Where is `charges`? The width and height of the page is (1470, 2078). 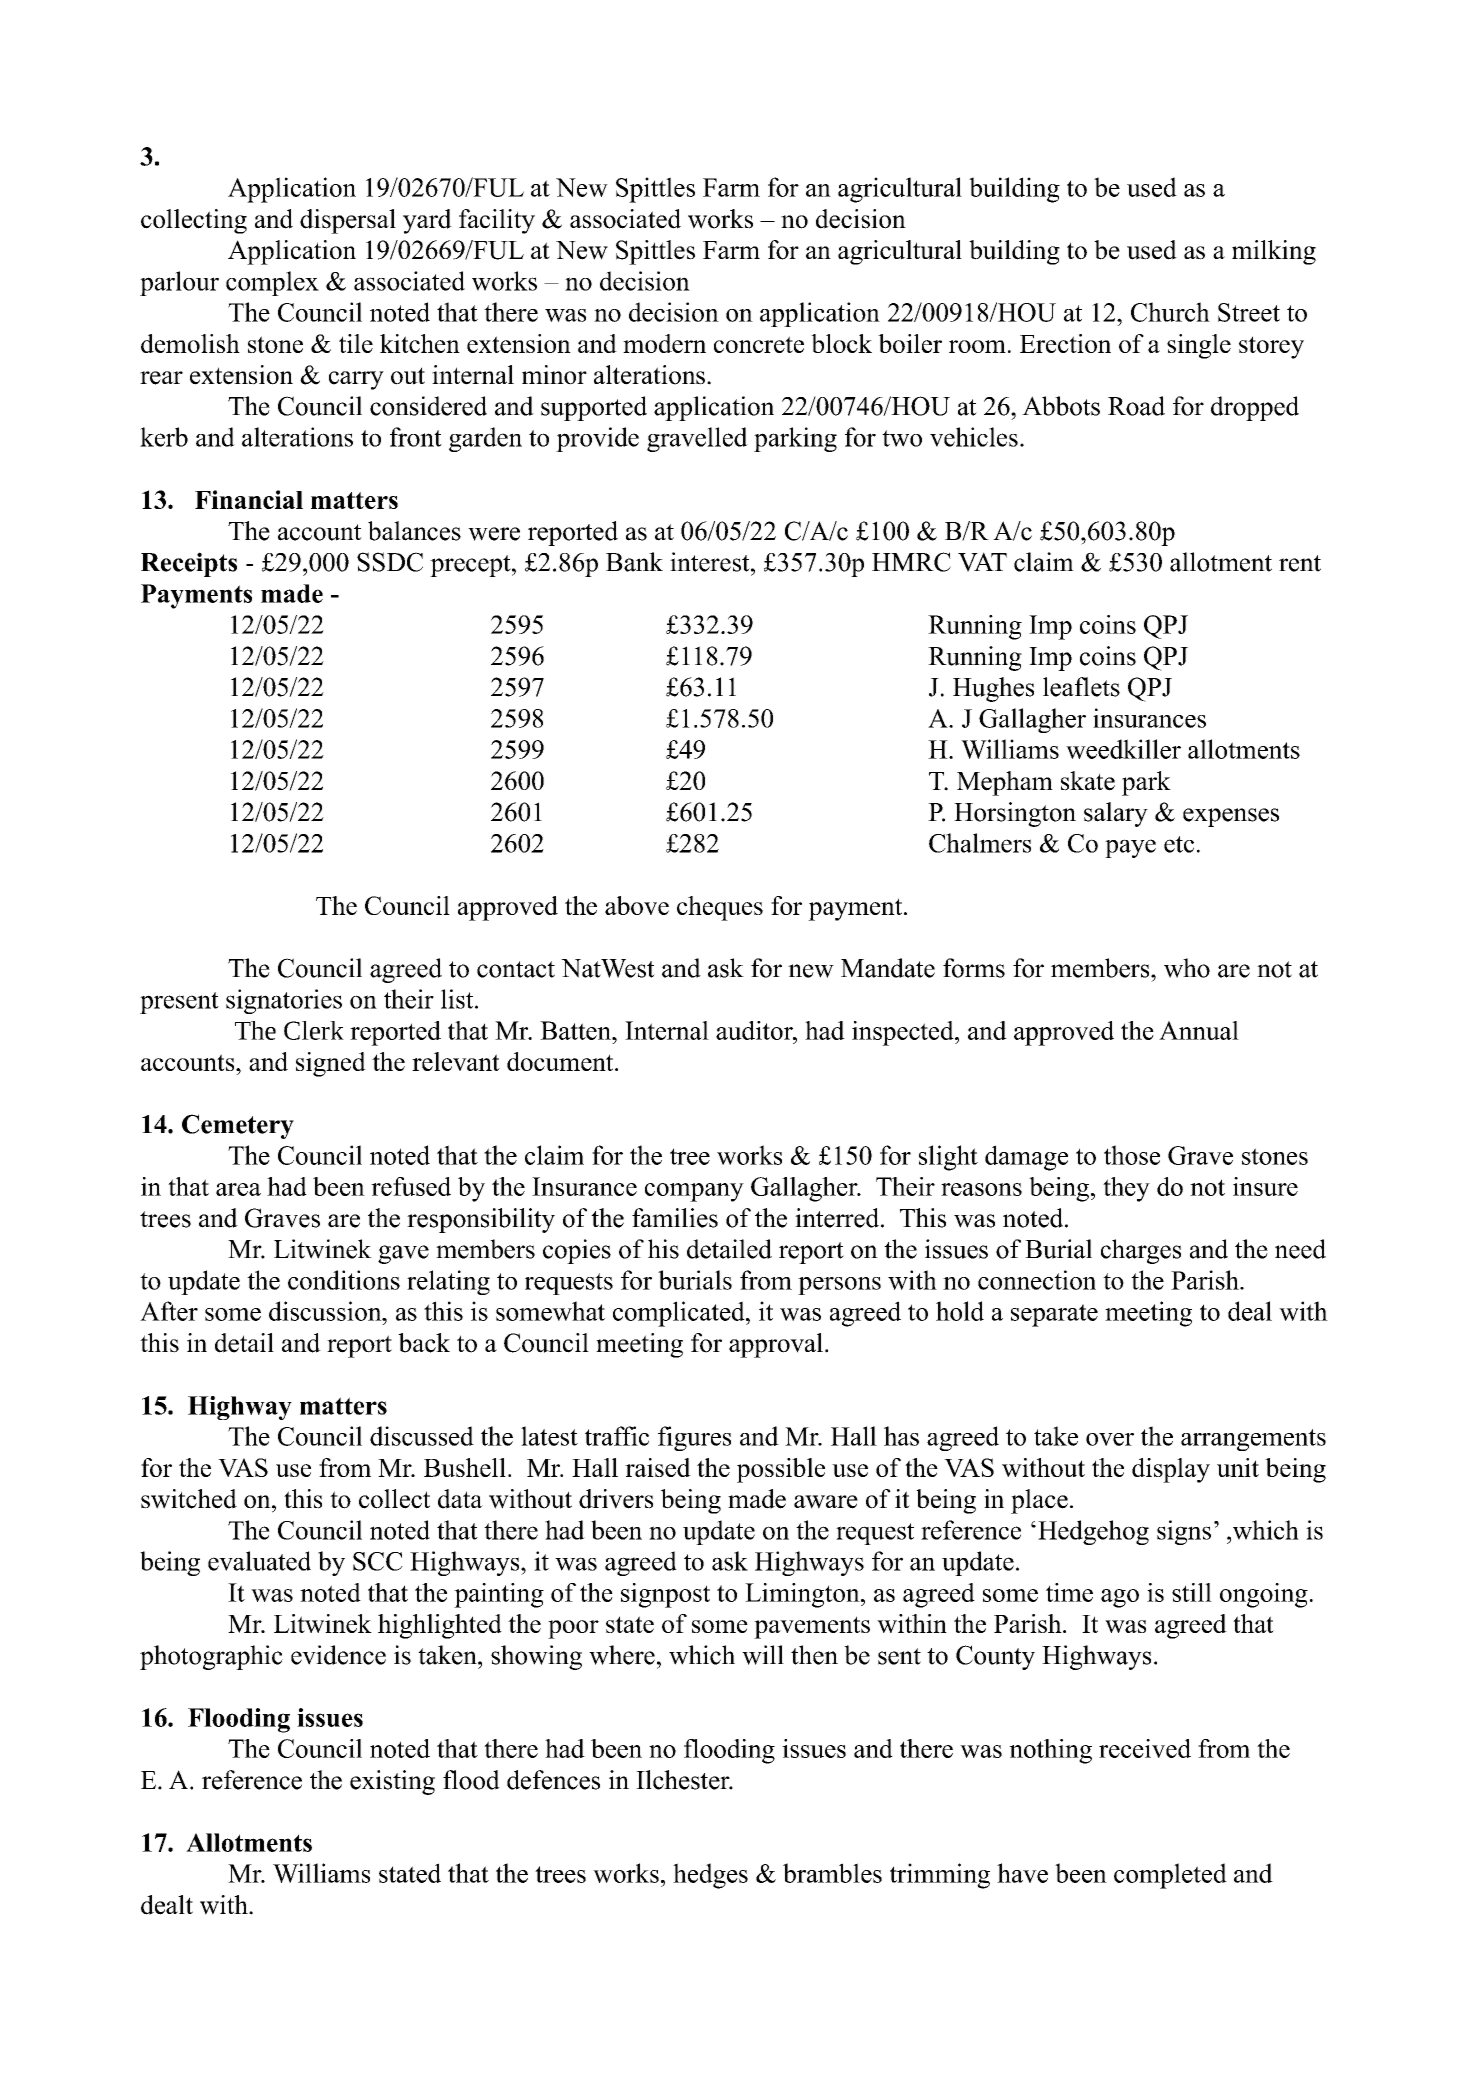 charges is located at coordinates (1141, 1251).
